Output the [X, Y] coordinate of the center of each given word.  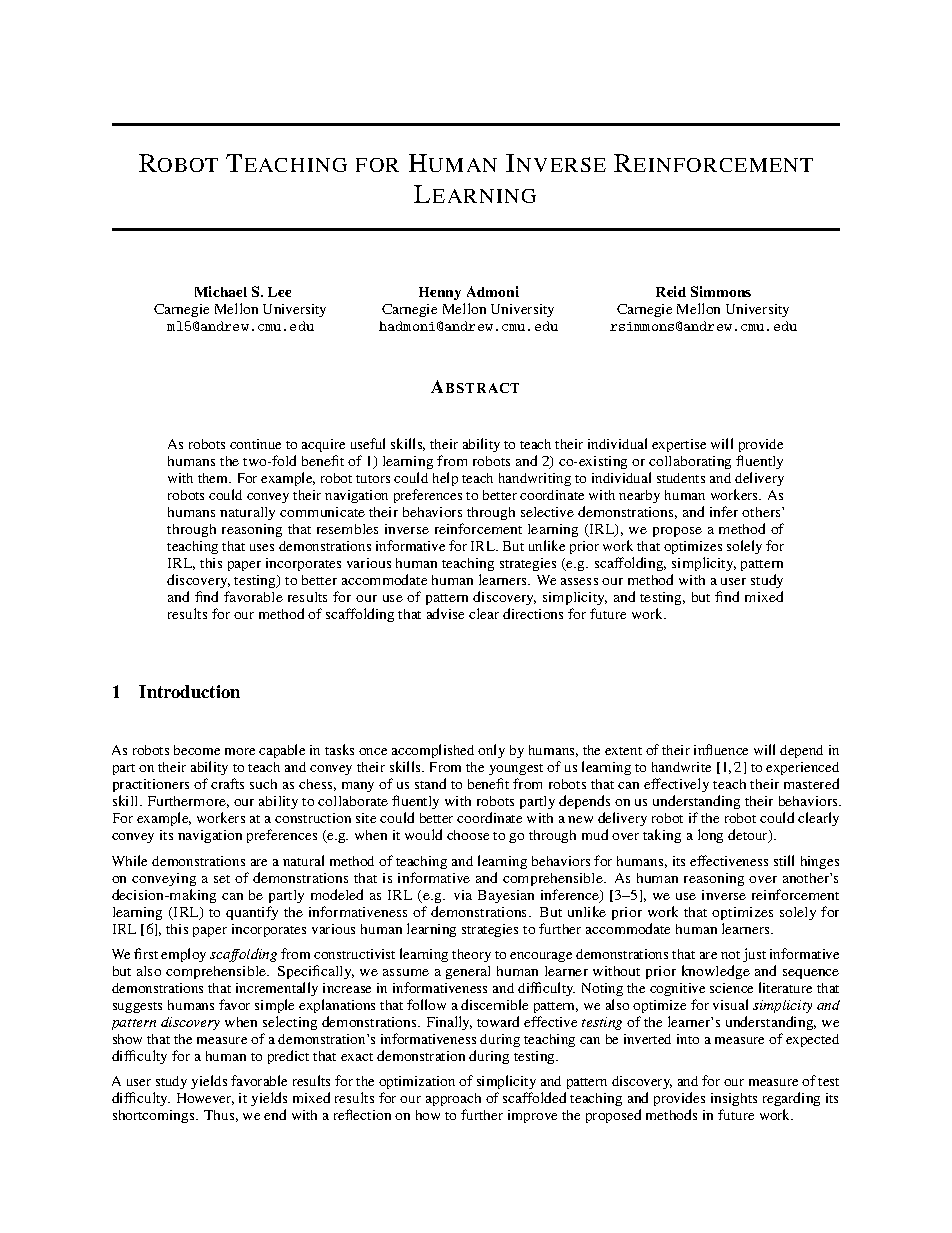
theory [471, 955]
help [445, 479]
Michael [221, 291]
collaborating [690, 464]
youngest [516, 769]
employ [183, 955]
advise [445, 613]
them [214, 478]
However [205, 1099]
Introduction [189, 691]
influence [721, 749]
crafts [227, 783]
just [754, 955]
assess [579, 581]
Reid [671, 291]
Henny [440, 293]
